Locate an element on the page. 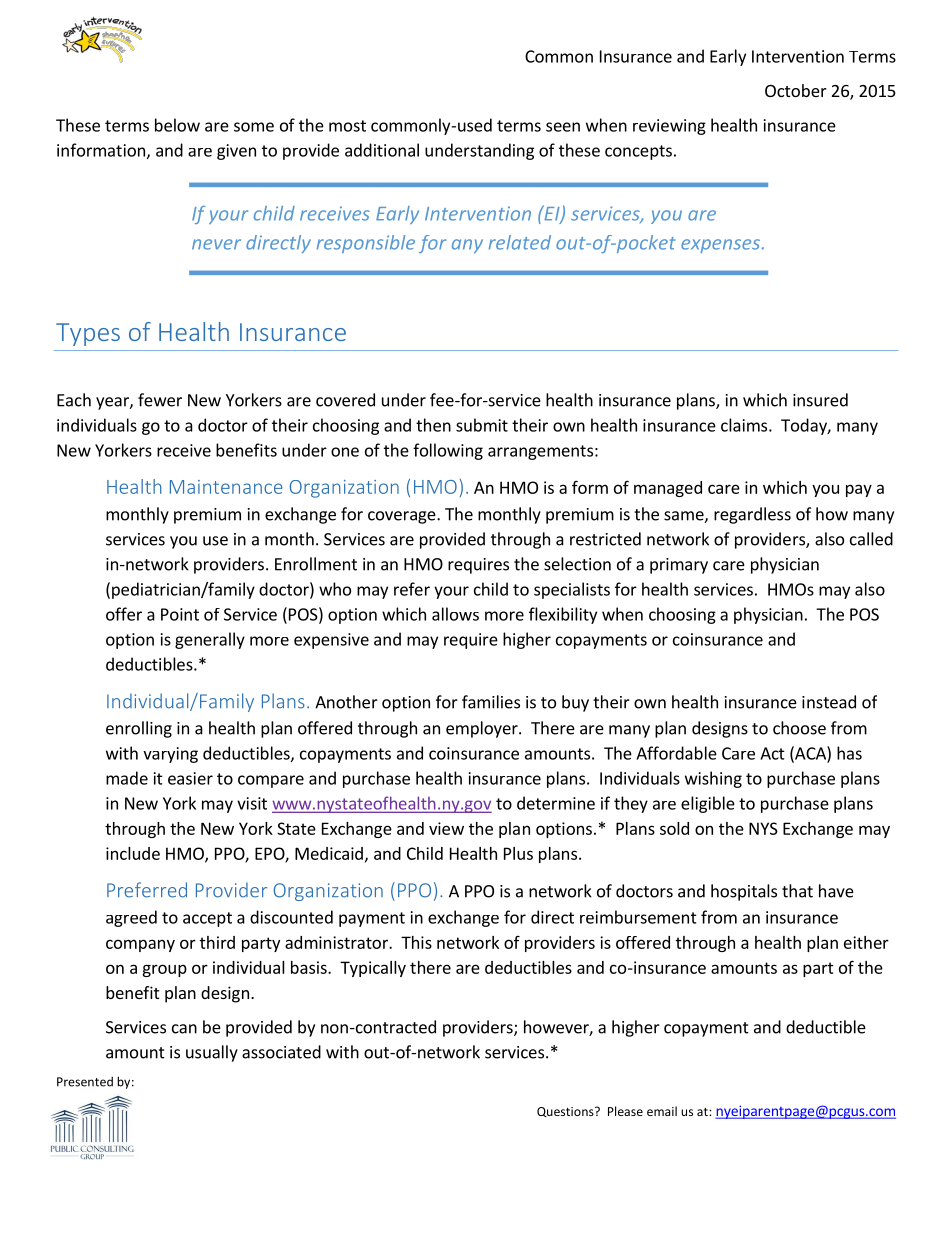 The image size is (952, 1233). allows is located at coordinates (455, 614).
